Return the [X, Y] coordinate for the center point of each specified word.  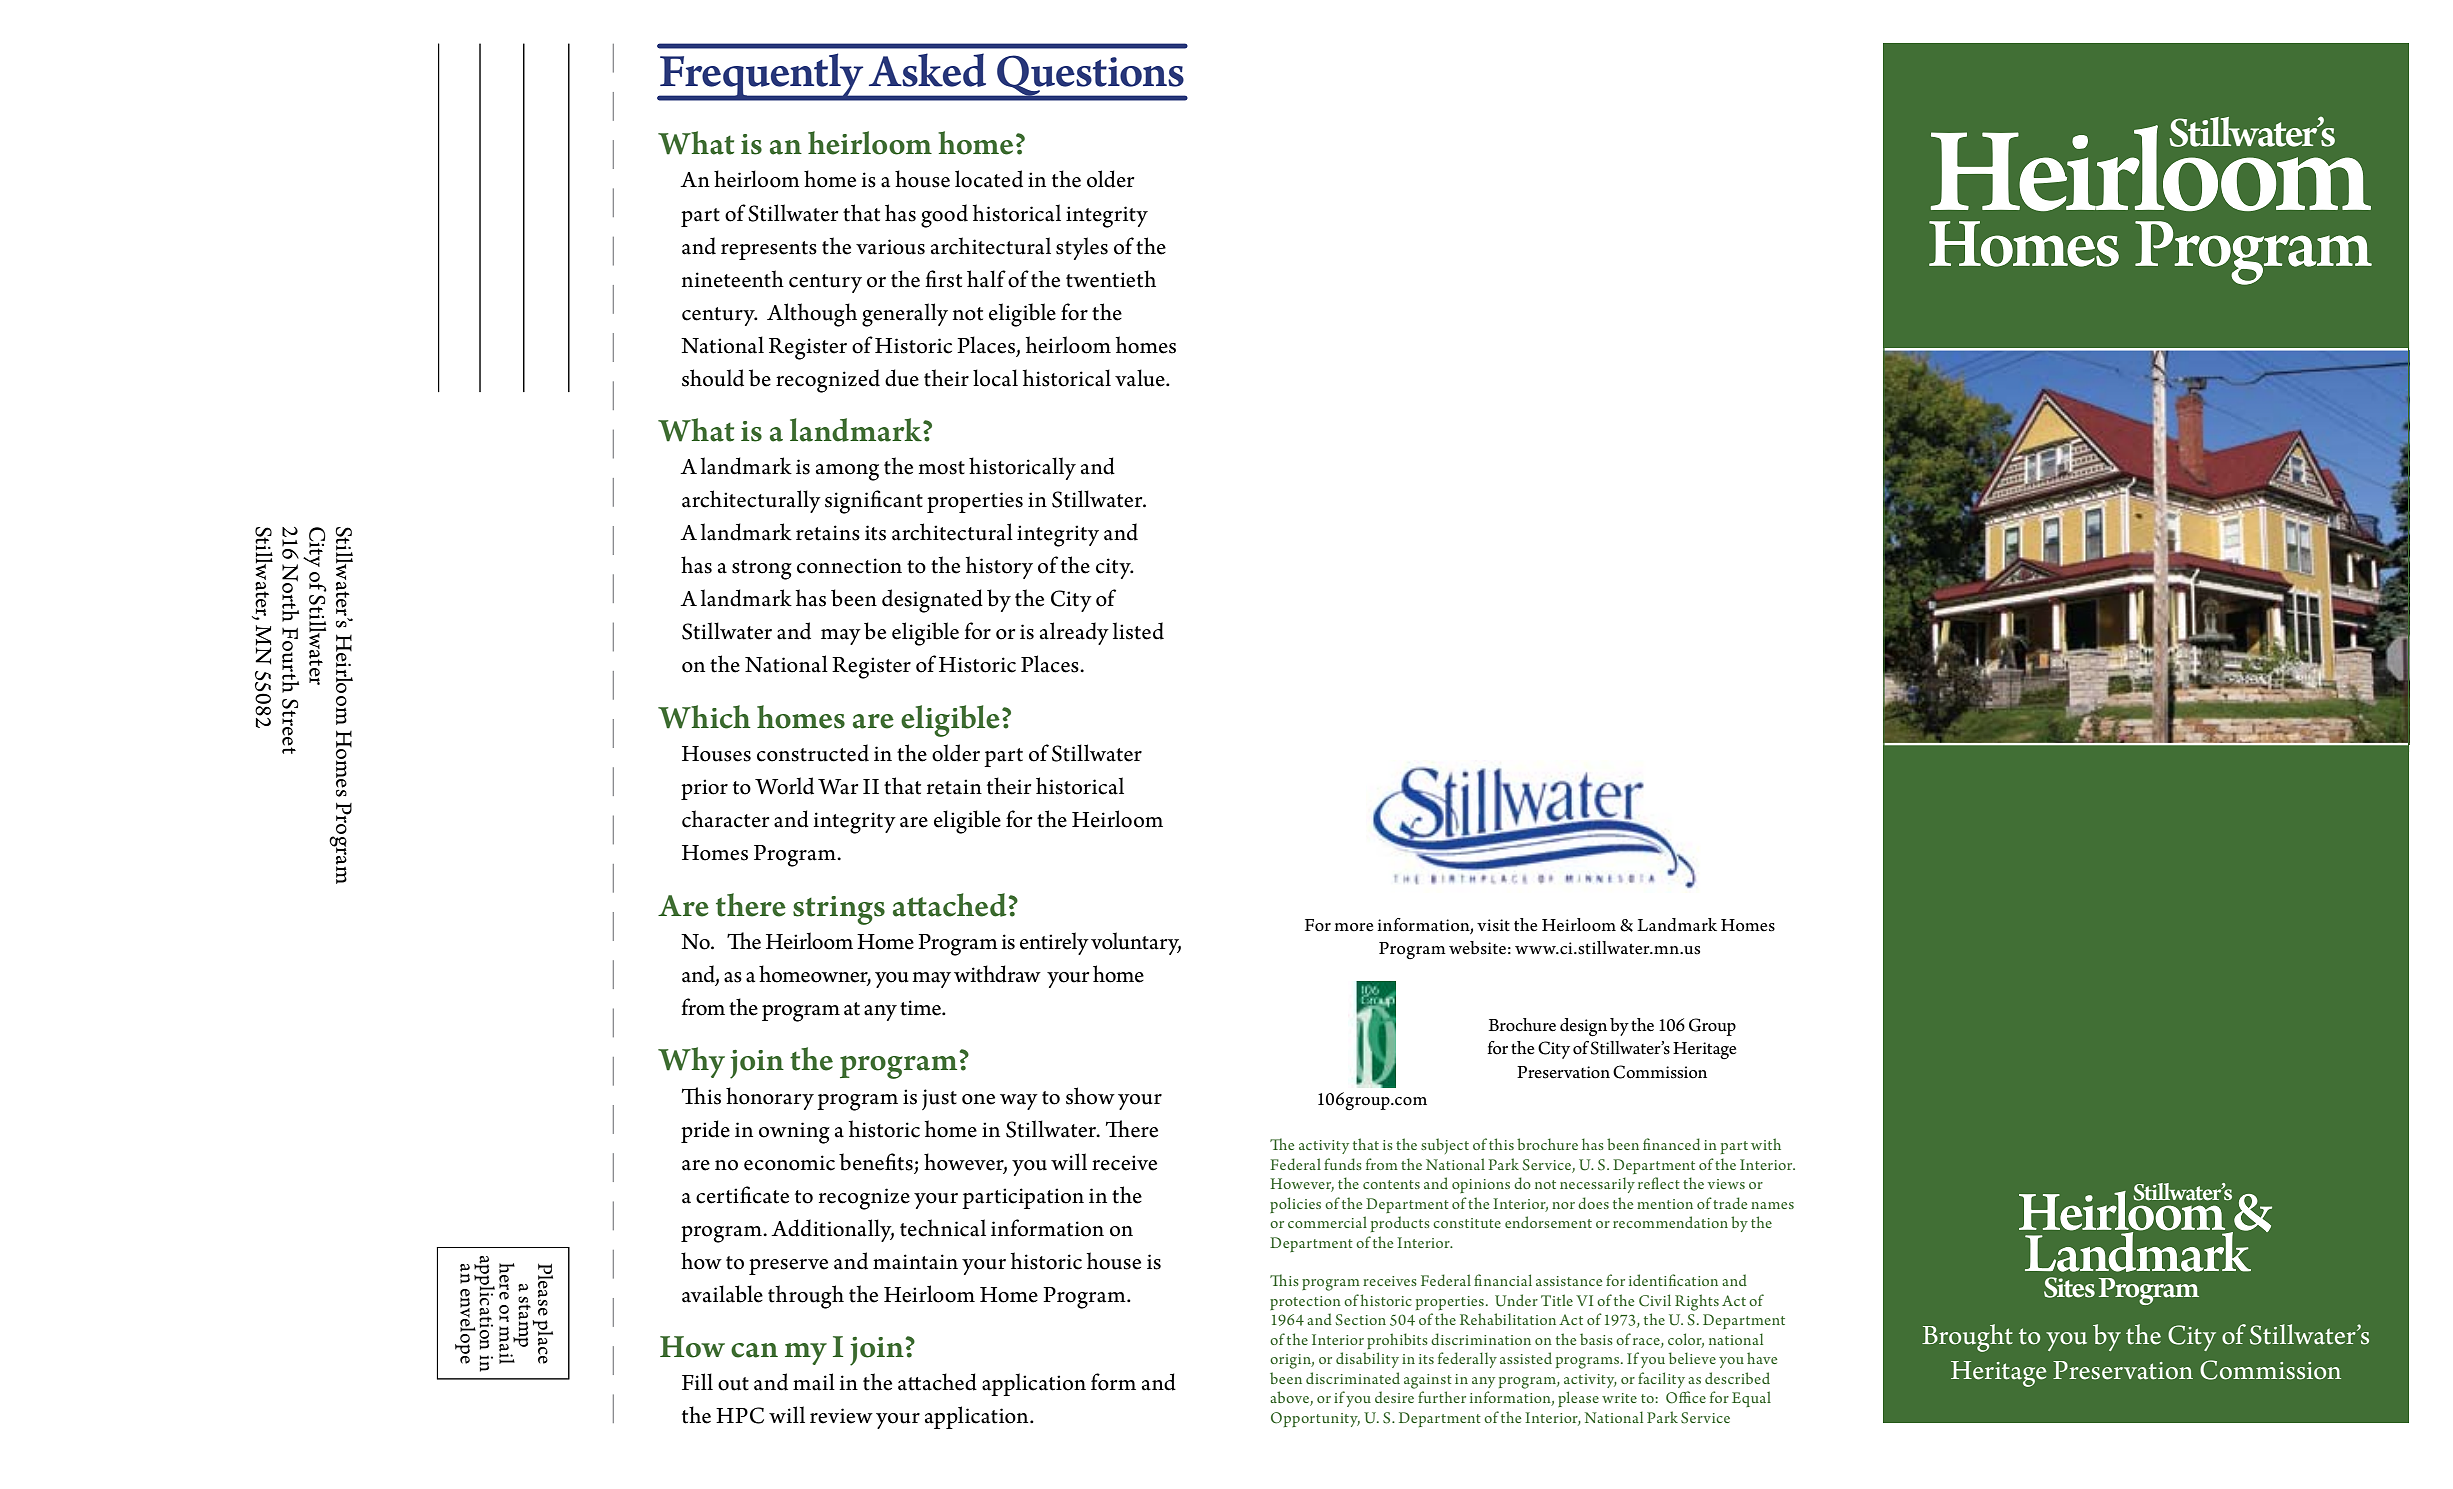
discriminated [1353, 1378]
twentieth [1111, 279]
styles [1082, 248]
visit [1493, 925]
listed [1138, 631]
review [841, 1416]
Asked [927, 70]
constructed [813, 753]
